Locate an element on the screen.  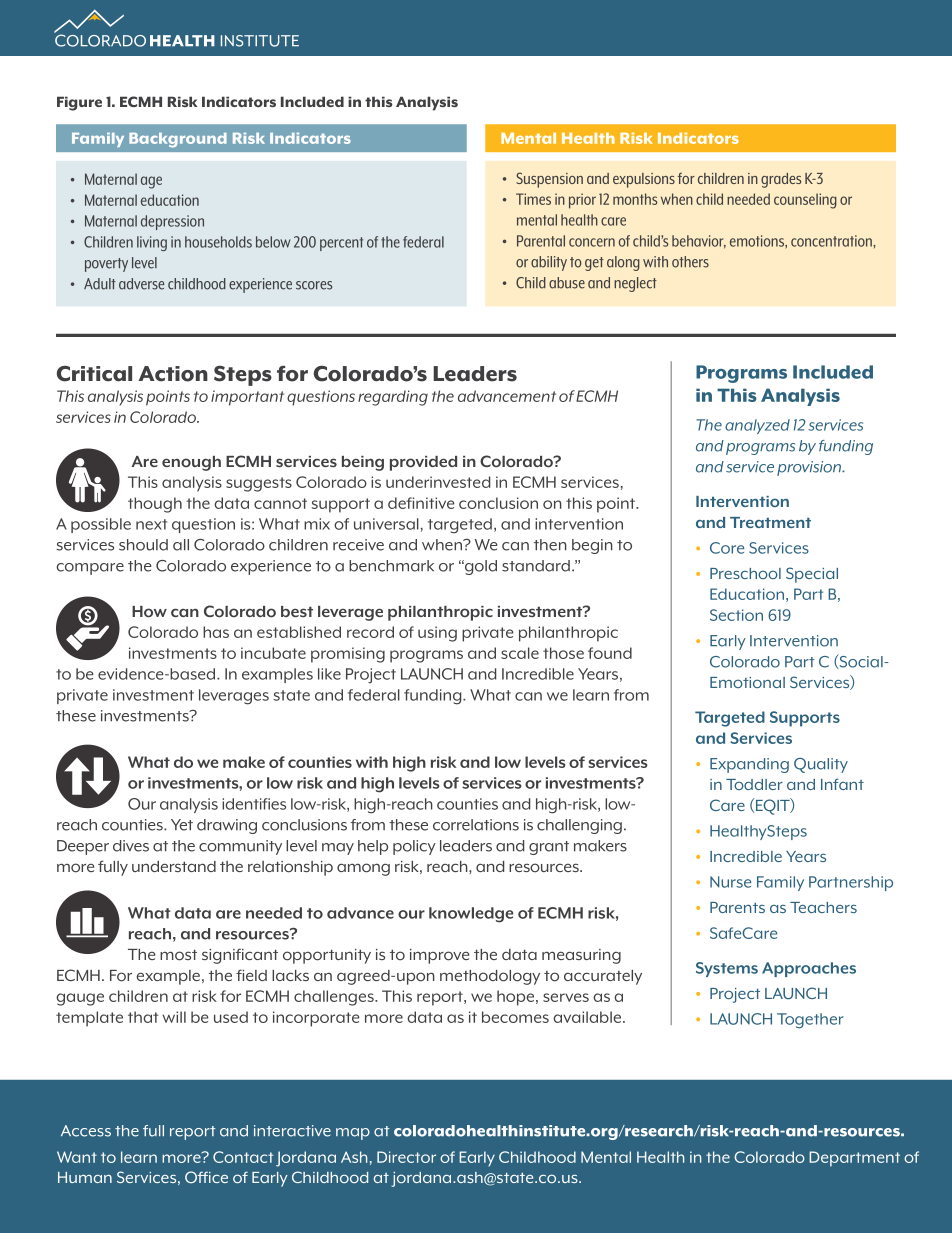
regarding is located at coordinates (393, 398).
